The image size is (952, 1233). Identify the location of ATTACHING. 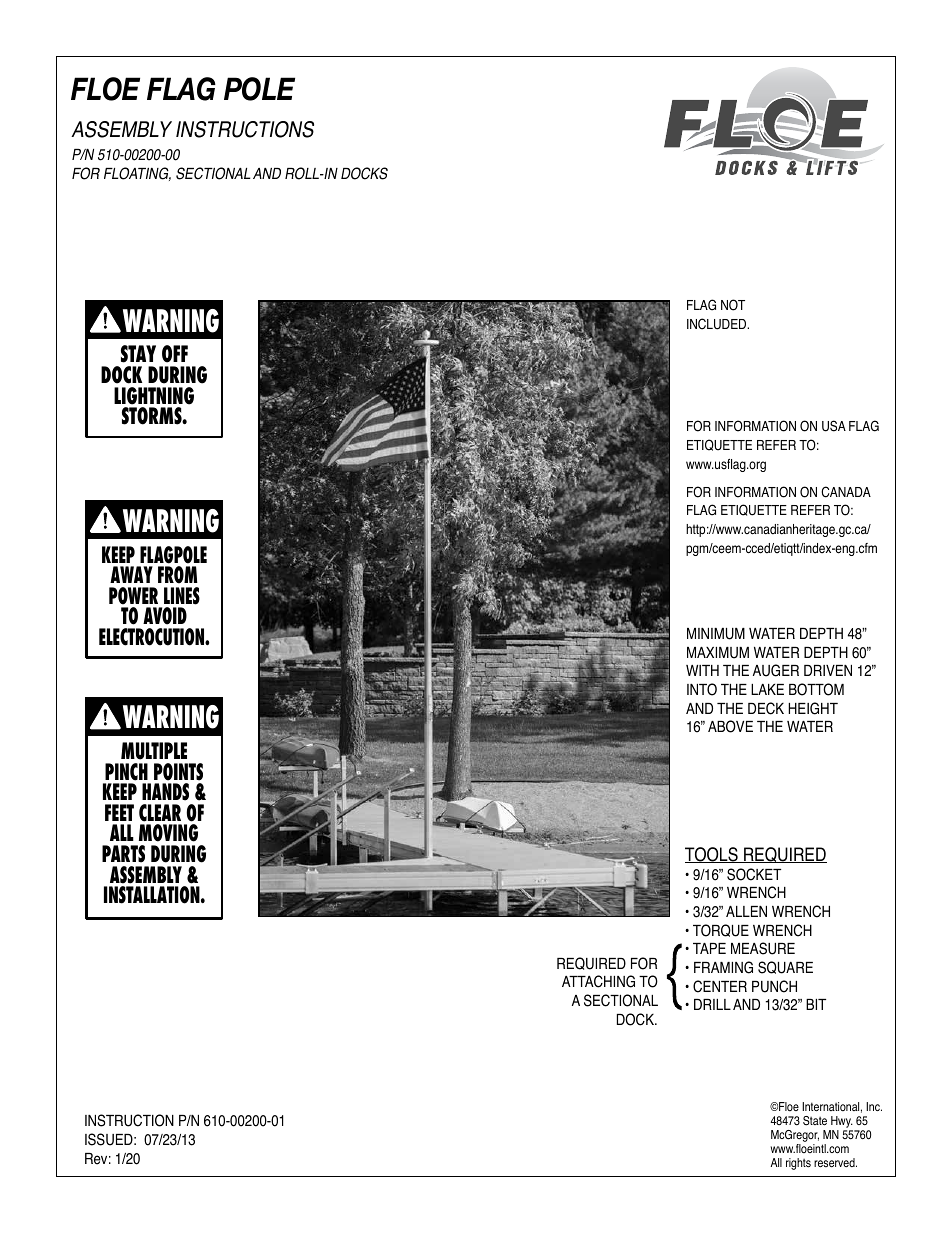
(598, 981).
